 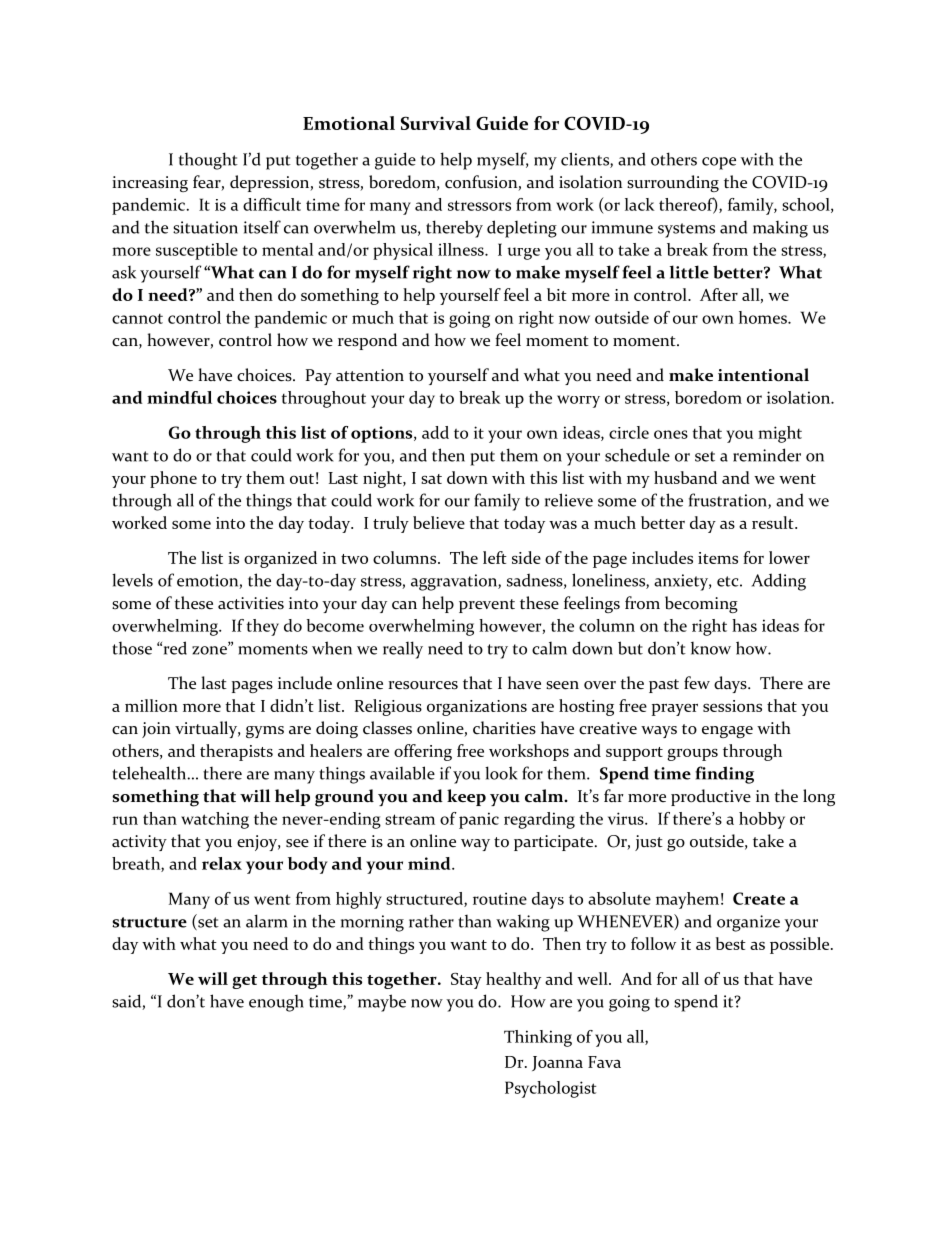 What do you see at coordinates (719, 163) in the image?
I see `cope` at bounding box center [719, 163].
